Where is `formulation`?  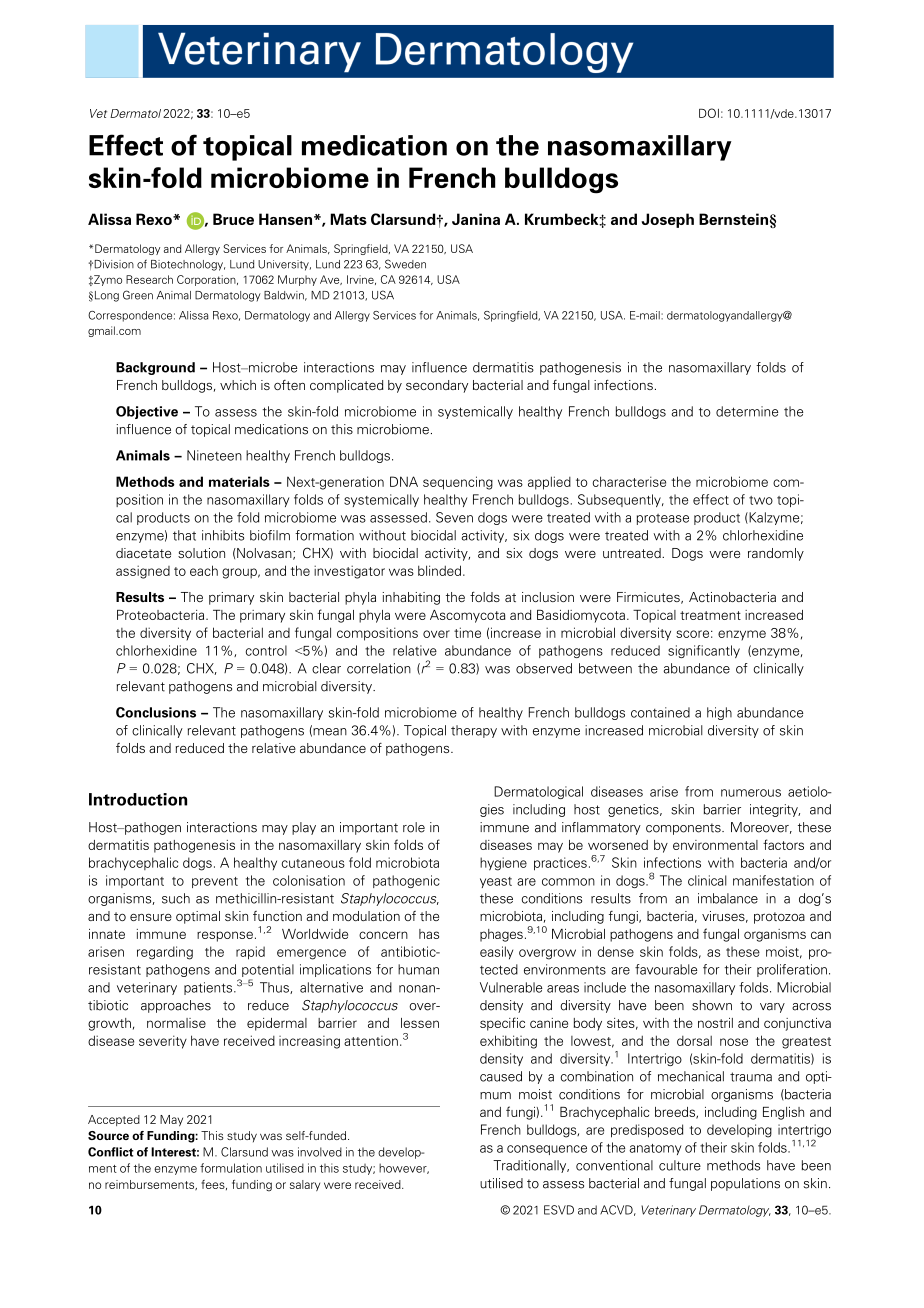 formulation is located at coordinates (231, 1168).
